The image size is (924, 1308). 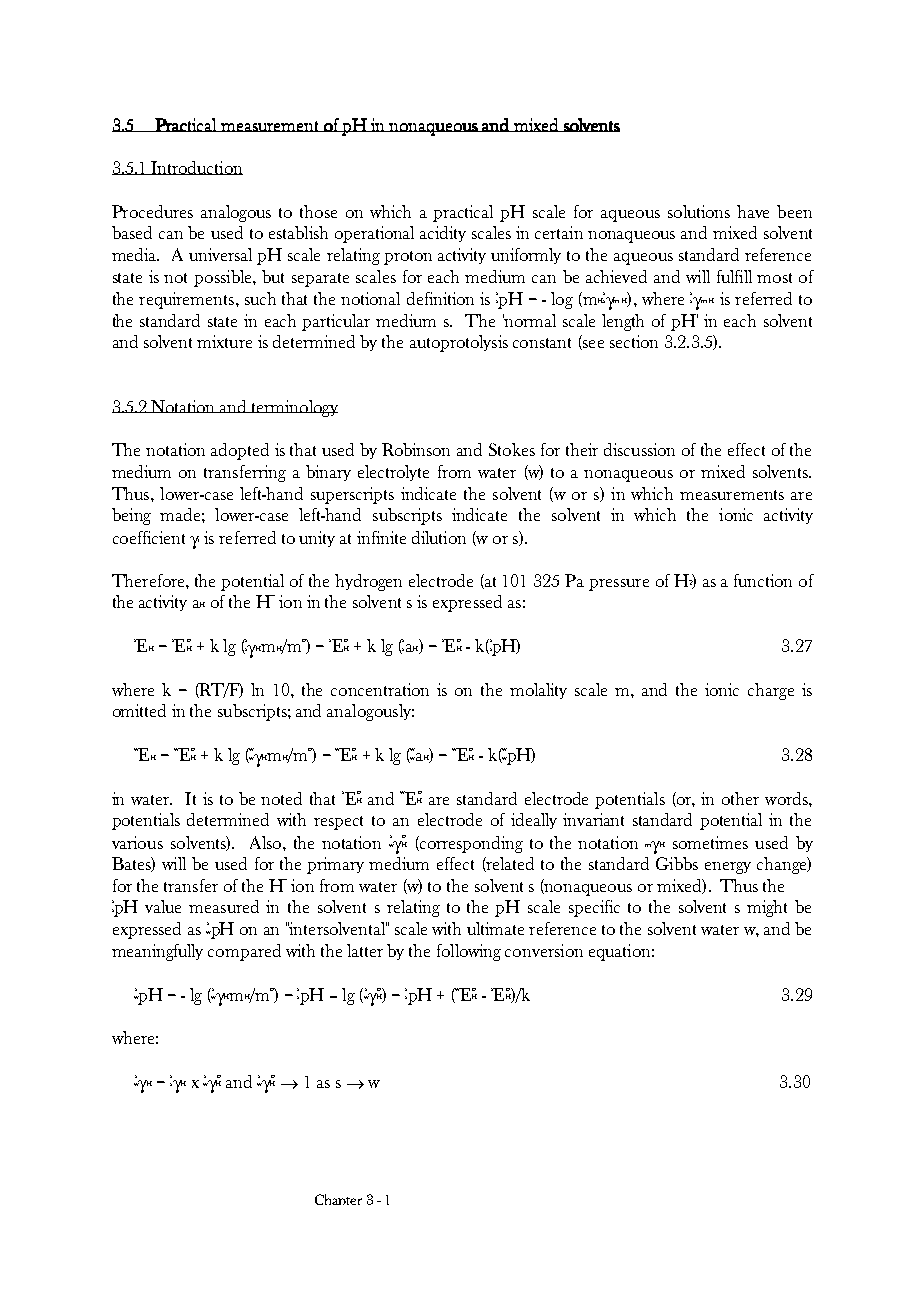 I want to click on function, so click(x=763, y=580).
